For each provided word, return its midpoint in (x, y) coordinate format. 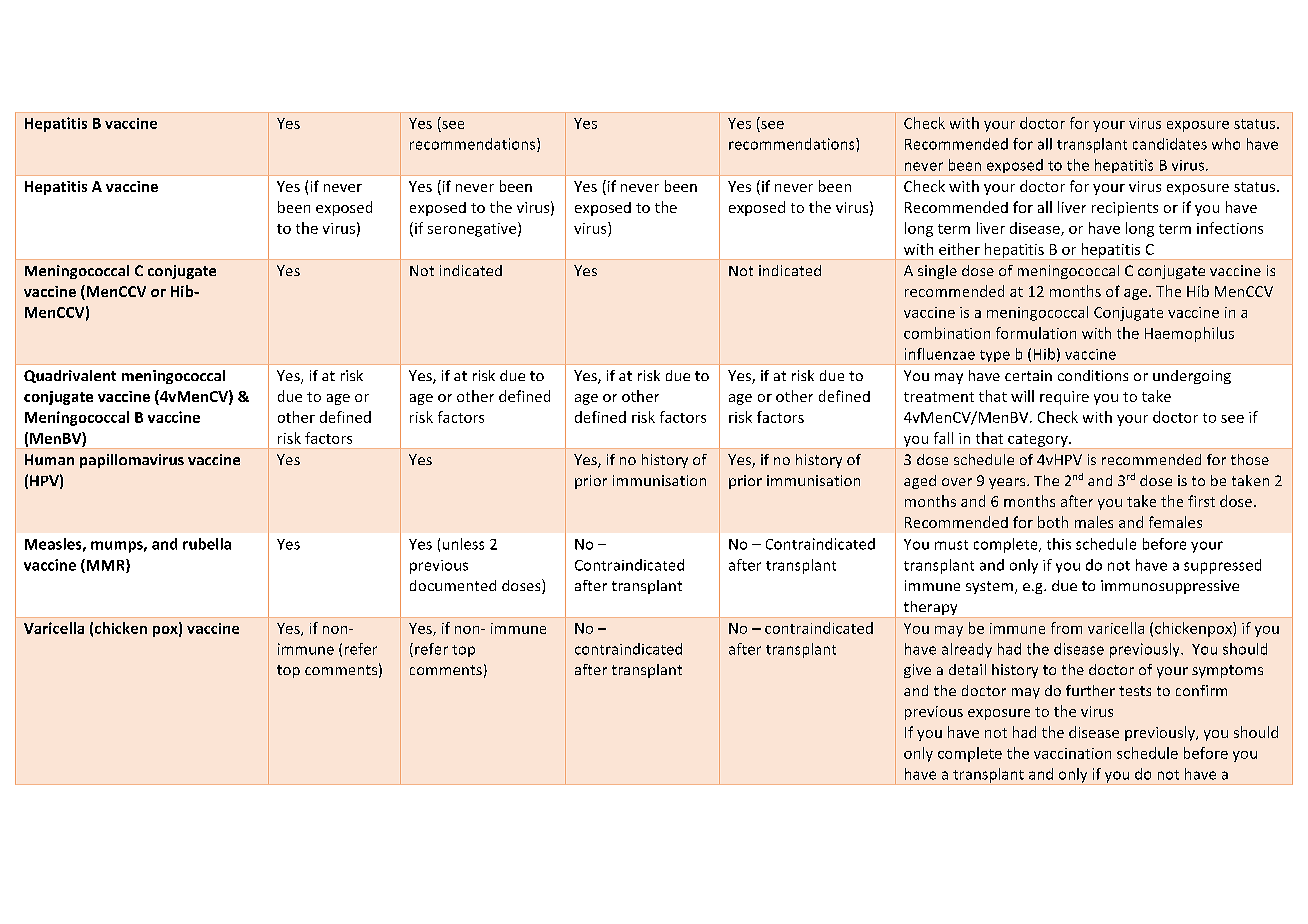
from (1066, 628)
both (1053, 522)
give (917, 671)
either (959, 249)
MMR (105, 566)
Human (49, 459)
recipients (1125, 209)
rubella (207, 544)
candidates (1170, 144)
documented (453, 585)
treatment (939, 397)
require (1064, 398)
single (937, 272)
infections (1230, 228)
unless (463, 544)
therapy (930, 609)
